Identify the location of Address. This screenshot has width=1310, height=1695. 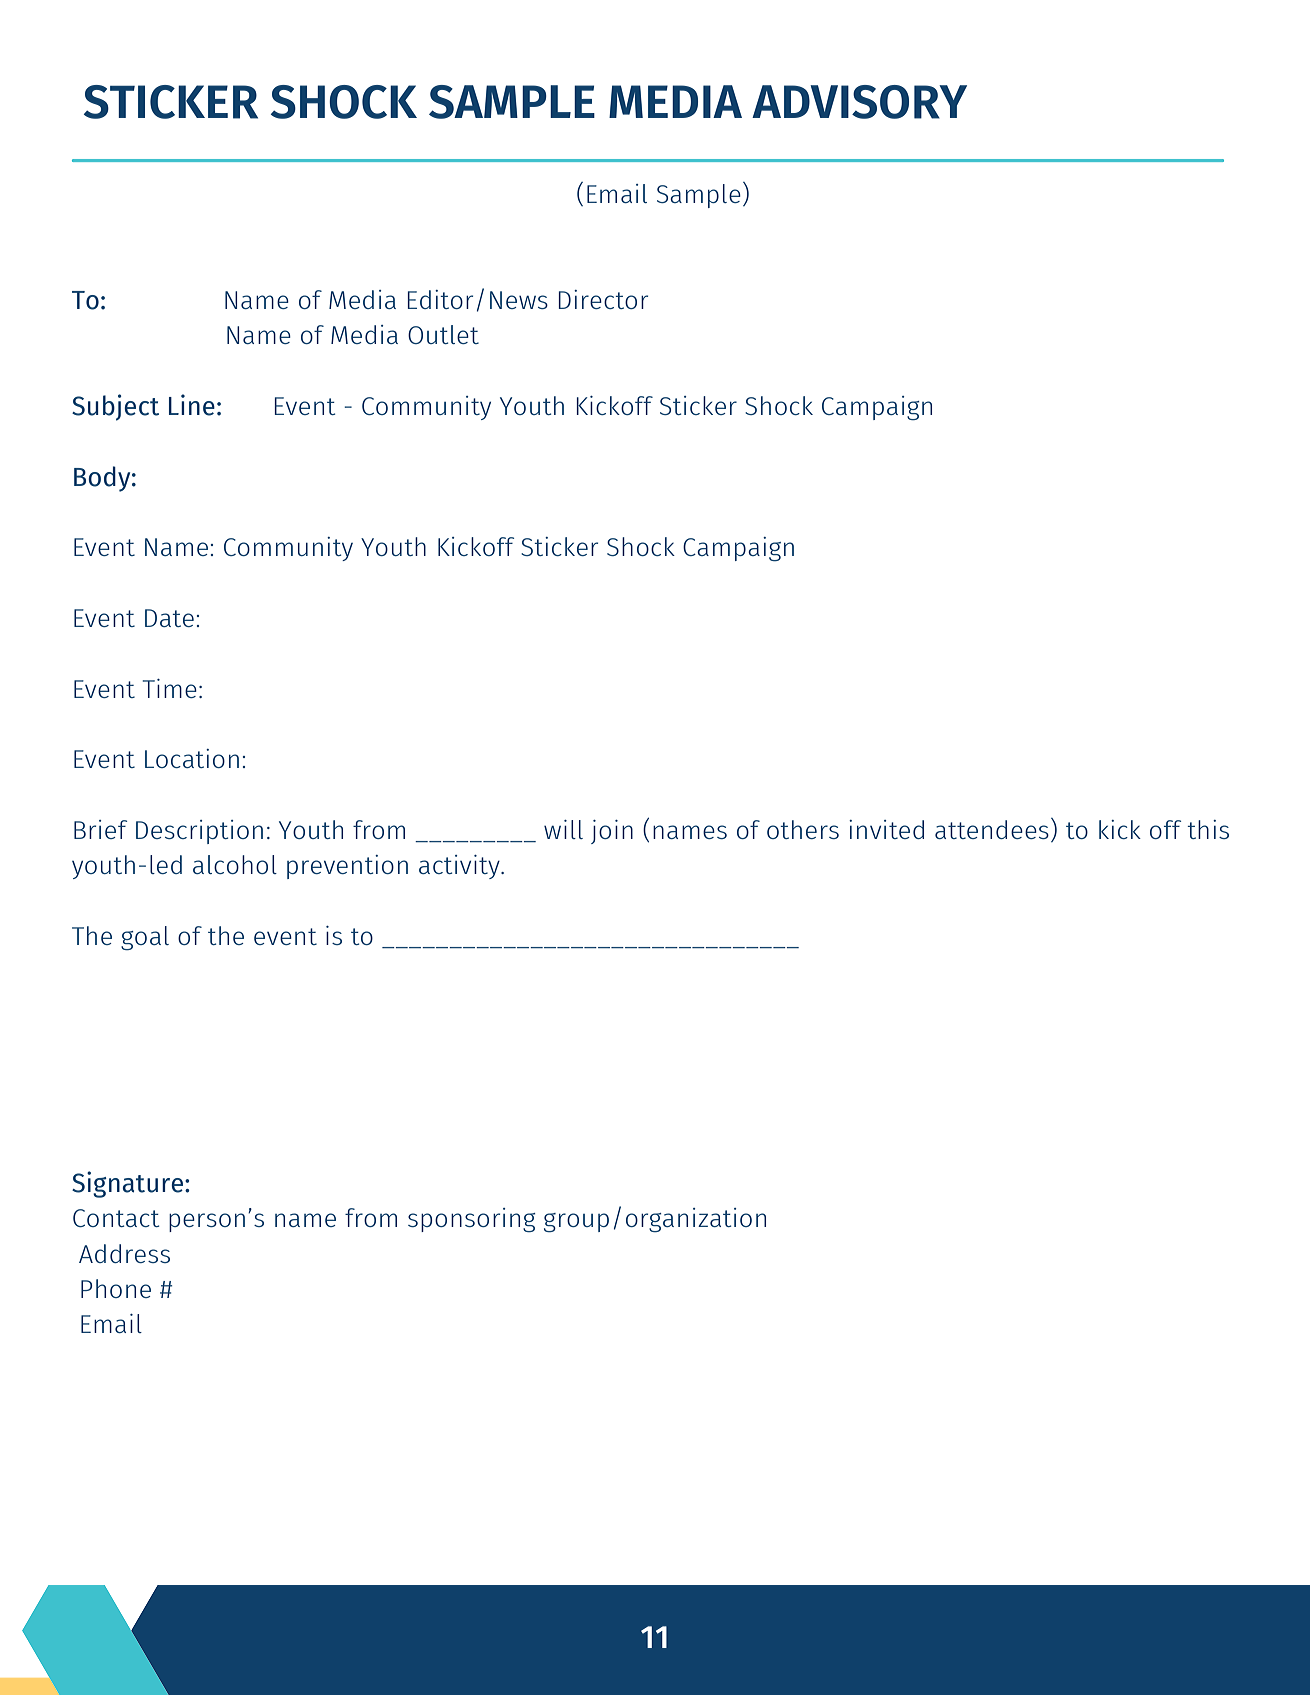
(124, 1253).
